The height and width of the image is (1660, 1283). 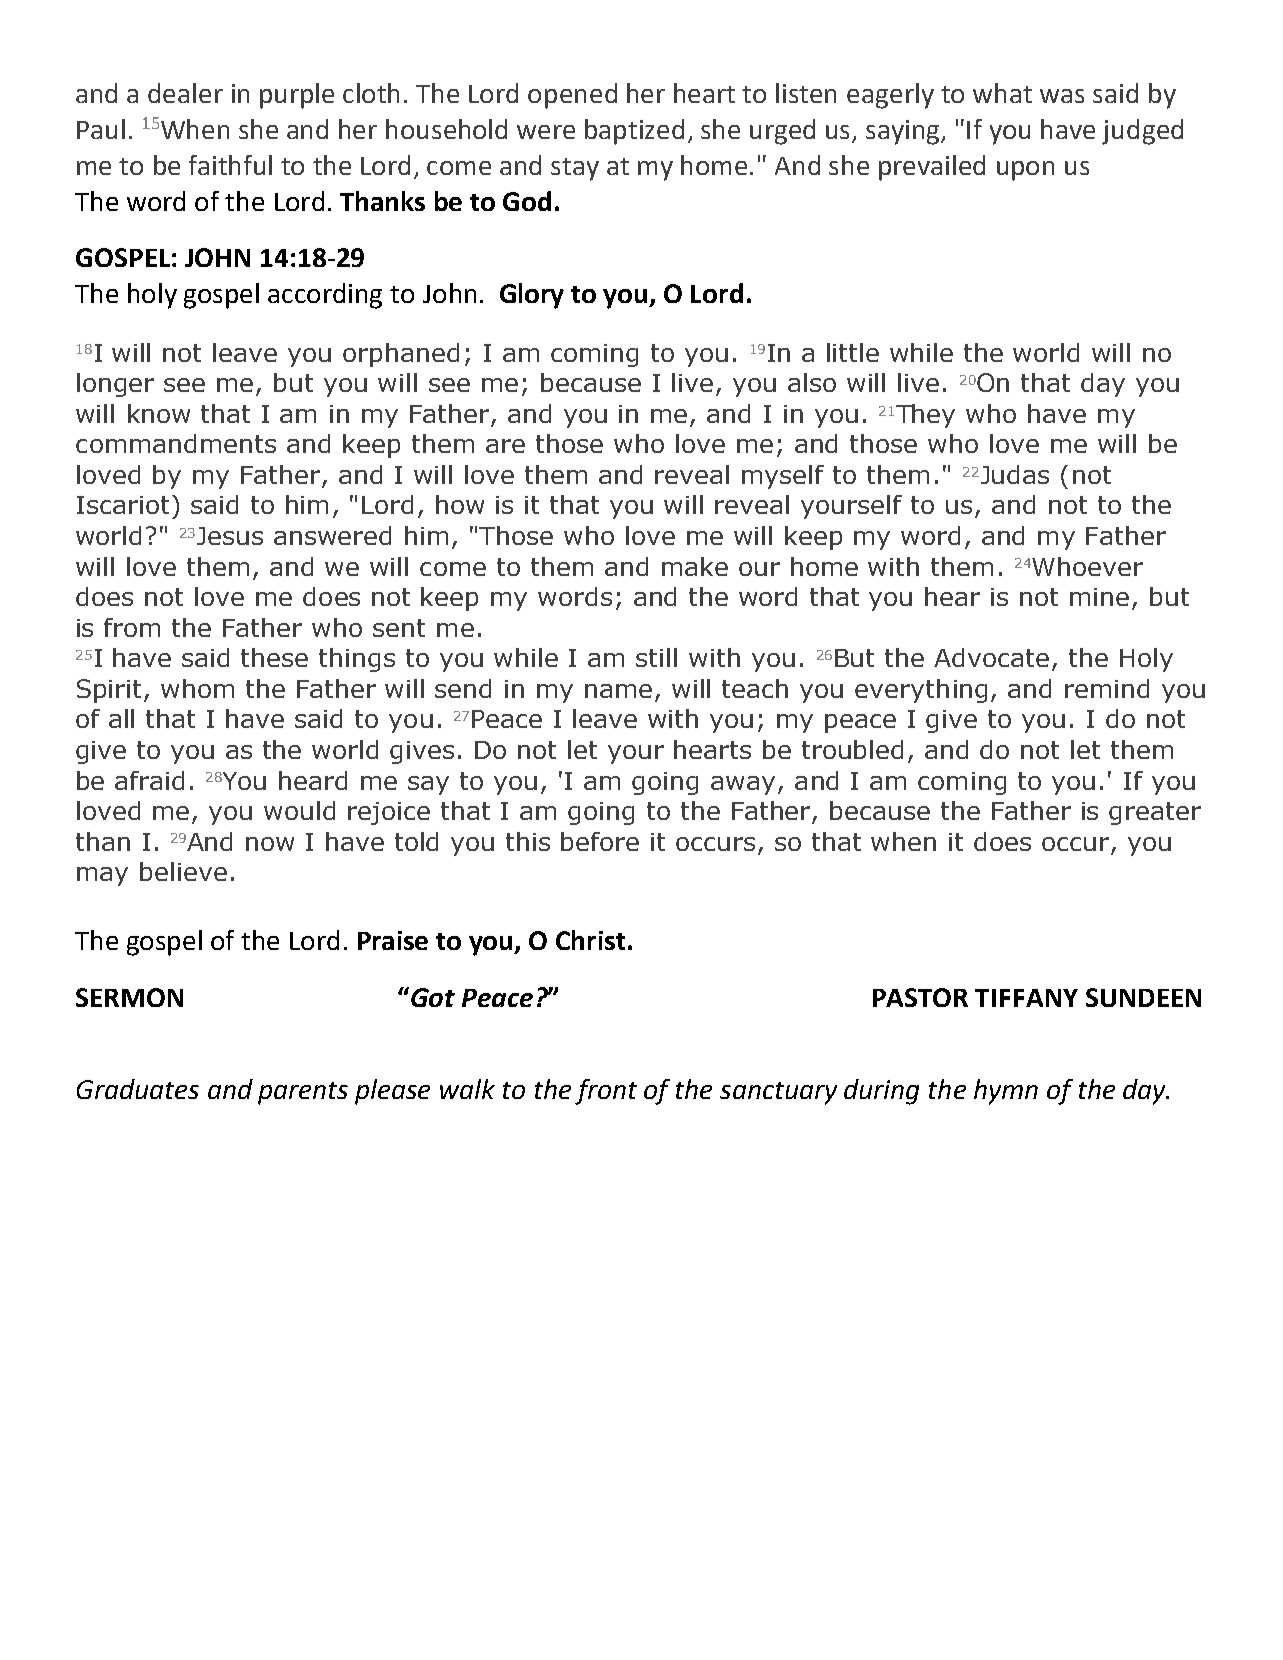 What do you see at coordinates (1062, 96) in the image?
I see `was` at bounding box center [1062, 96].
